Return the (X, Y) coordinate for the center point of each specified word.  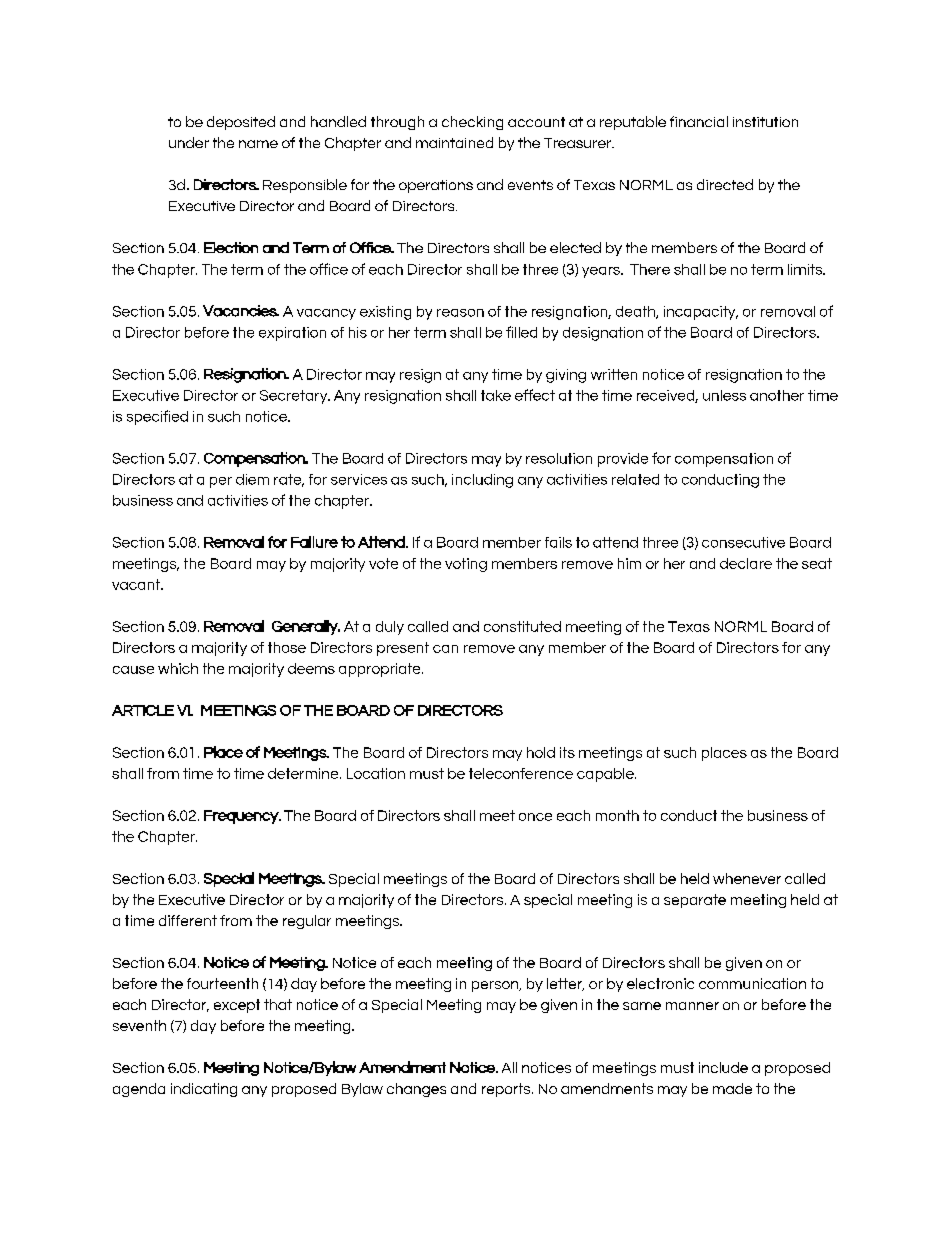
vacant (137, 584)
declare (746, 563)
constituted (522, 626)
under (189, 142)
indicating (204, 1090)
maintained (454, 142)
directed (725, 184)
